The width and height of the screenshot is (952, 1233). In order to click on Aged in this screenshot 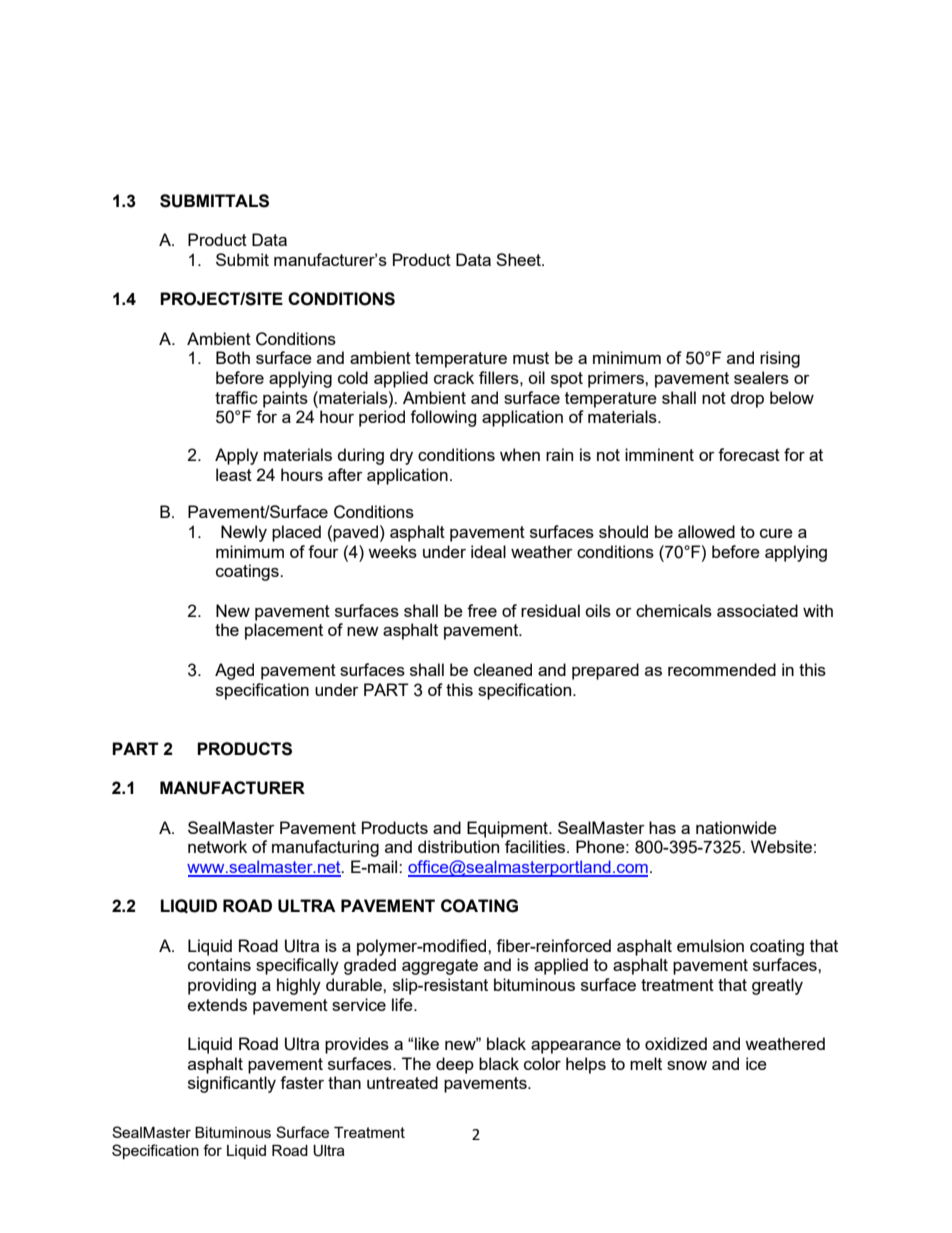, I will do `click(234, 671)`.
